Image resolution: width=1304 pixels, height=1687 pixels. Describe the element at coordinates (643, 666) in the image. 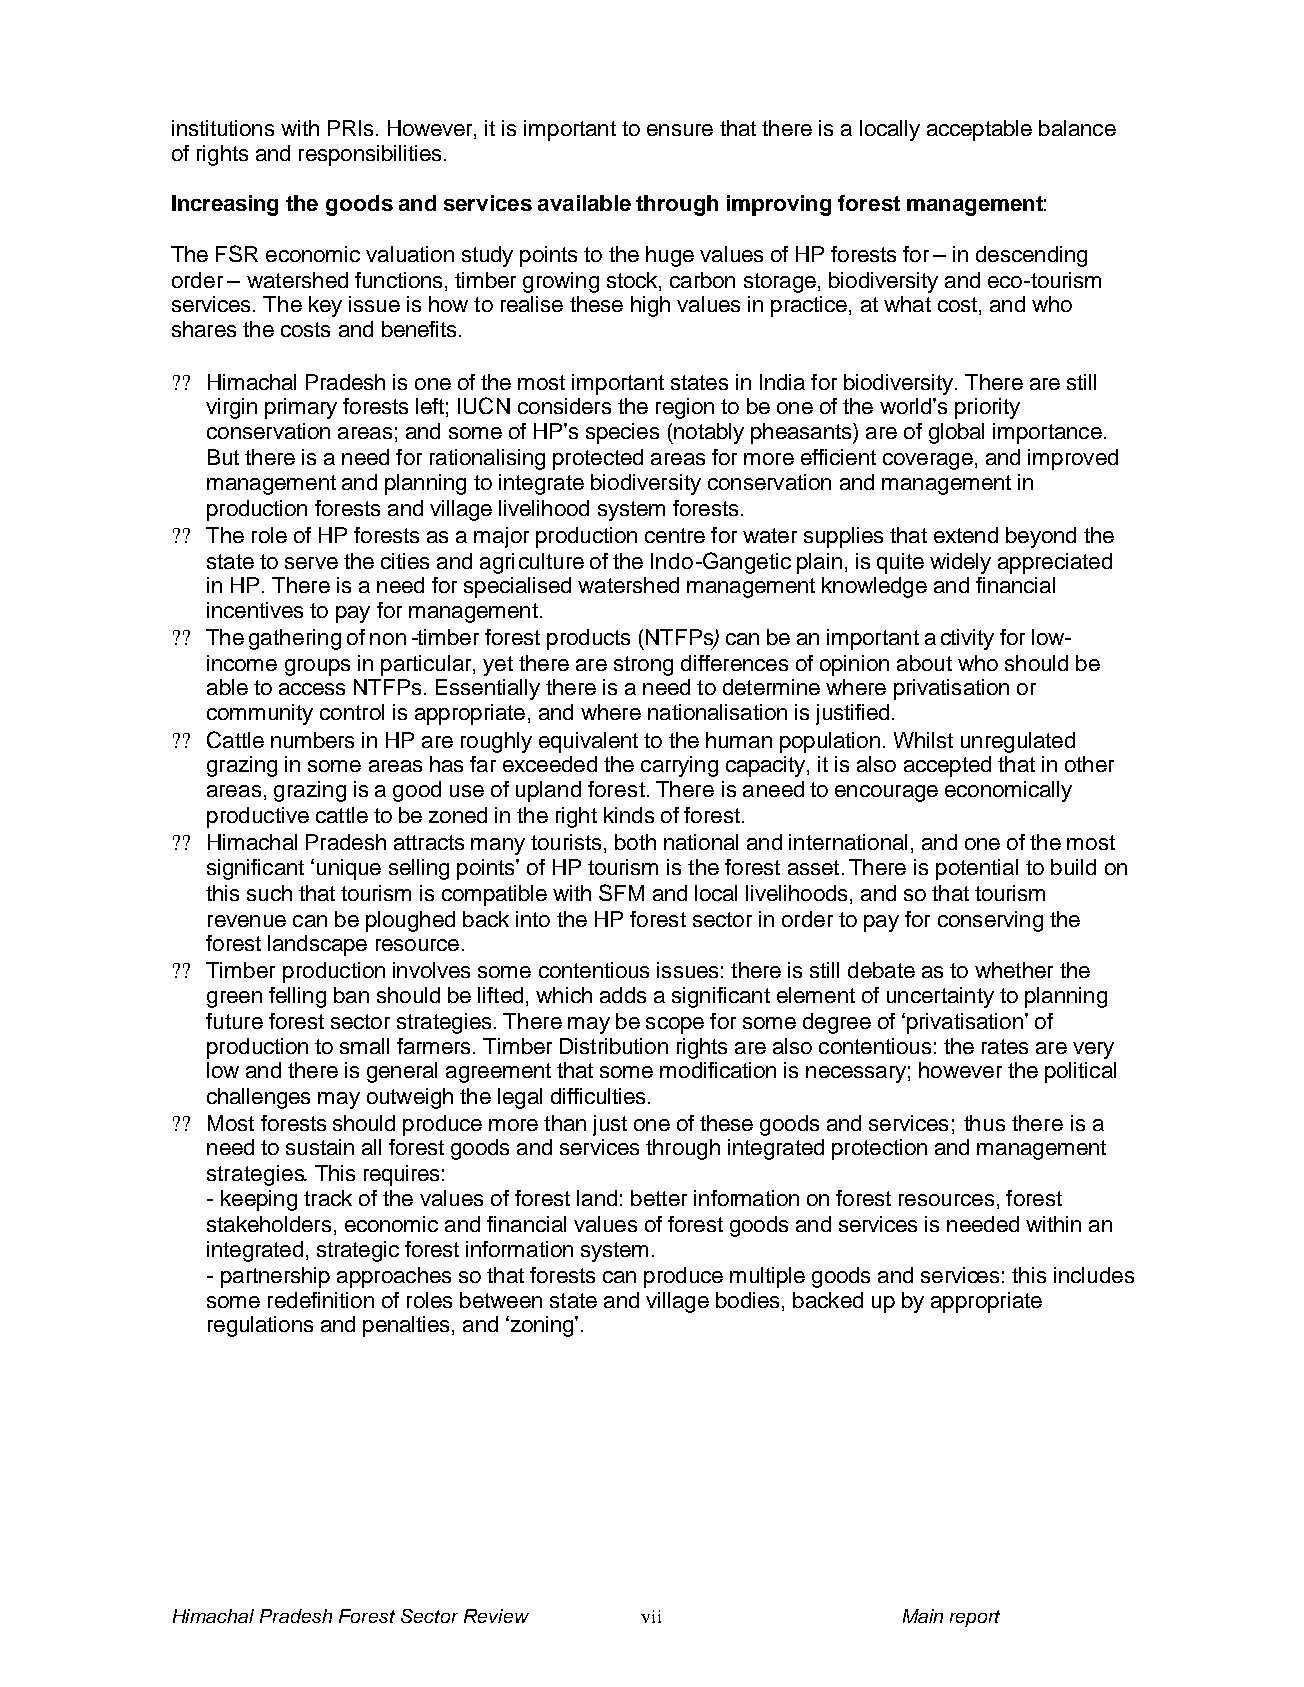

I see `strong` at that location.
